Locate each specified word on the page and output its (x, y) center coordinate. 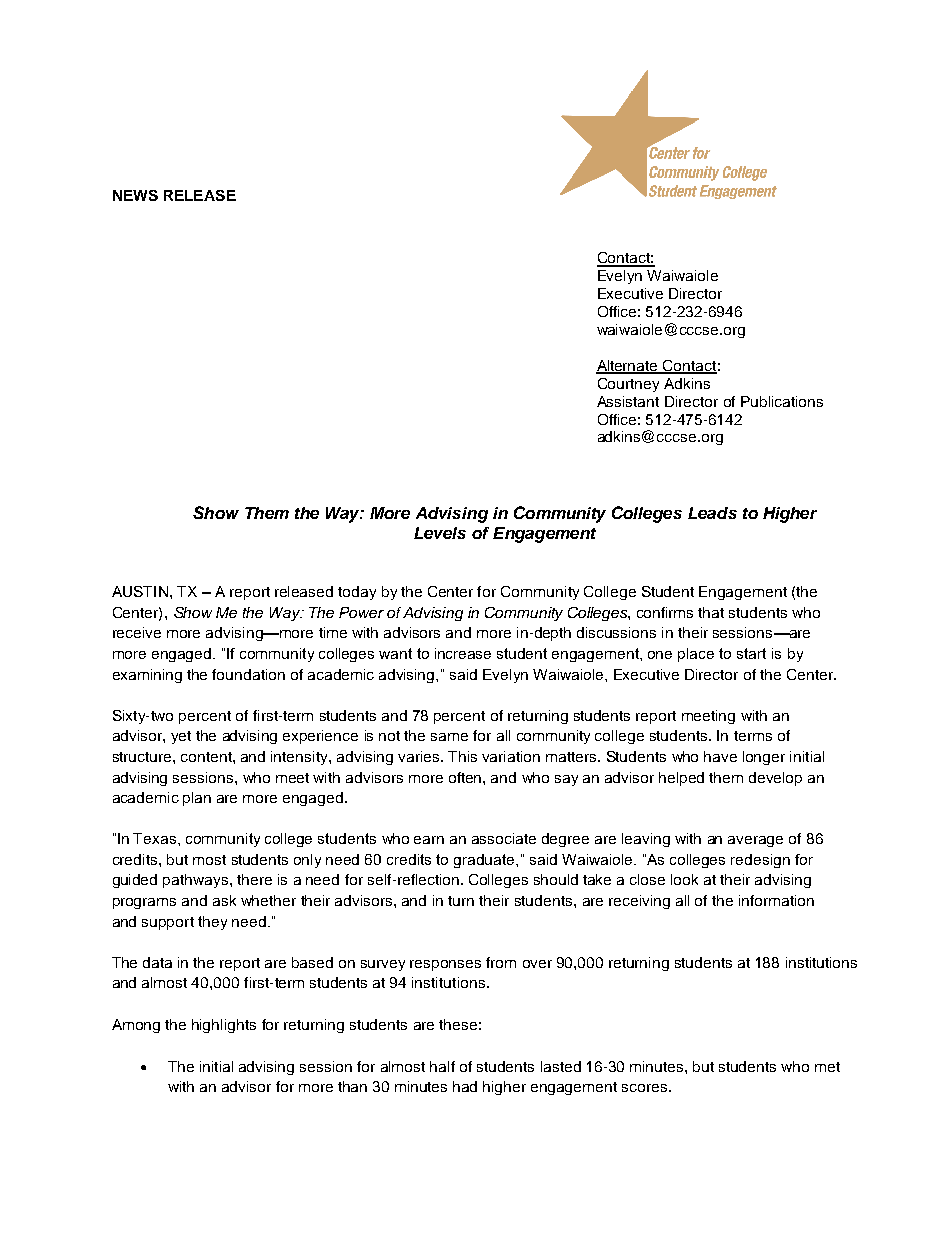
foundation (248, 674)
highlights (224, 1026)
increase (463, 653)
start (751, 653)
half (442, 1066)
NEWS (135, 195)
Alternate (628, 367)
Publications (782, 401)
